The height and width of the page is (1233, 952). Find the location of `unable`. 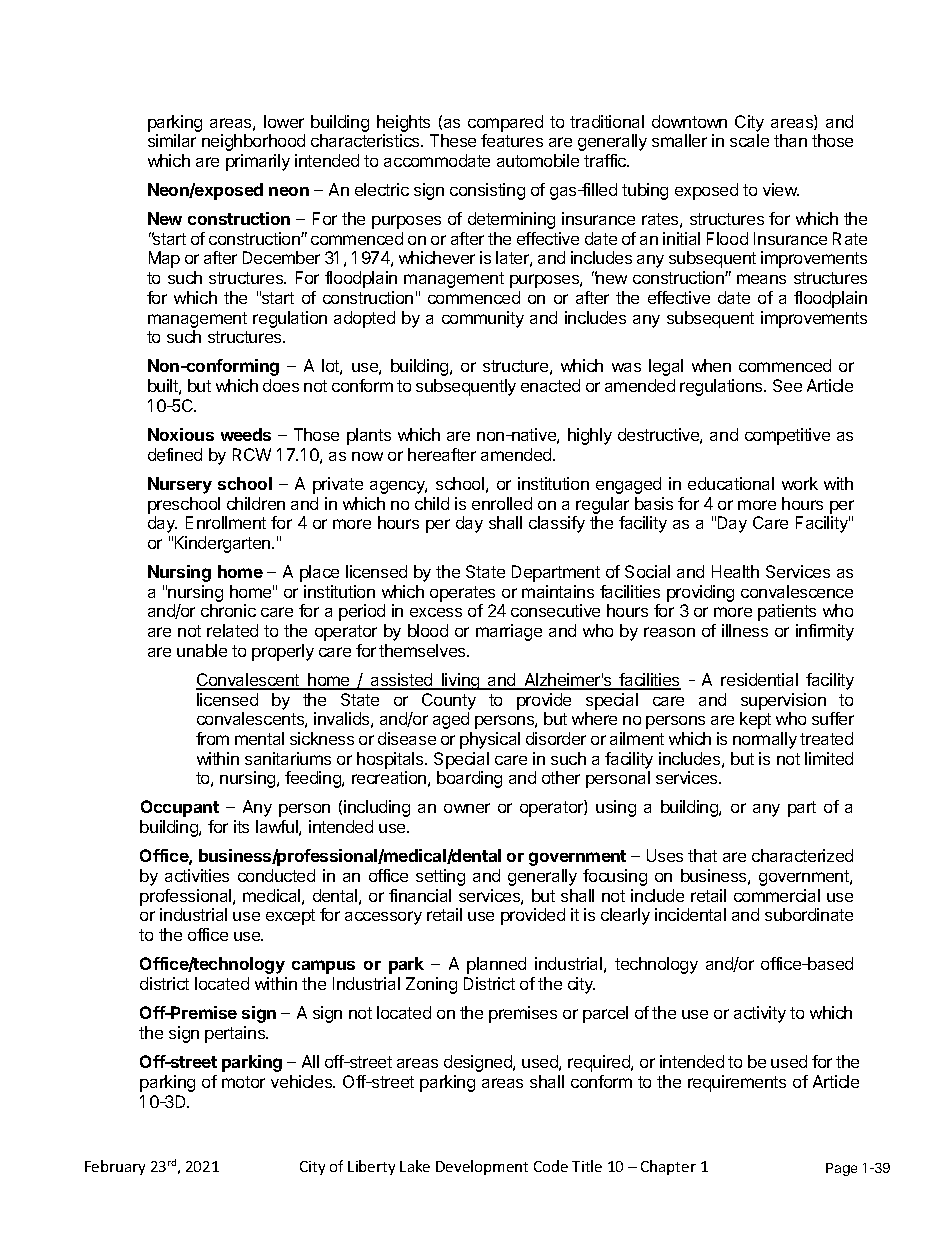

unable is located at coordinates (202, 650).
